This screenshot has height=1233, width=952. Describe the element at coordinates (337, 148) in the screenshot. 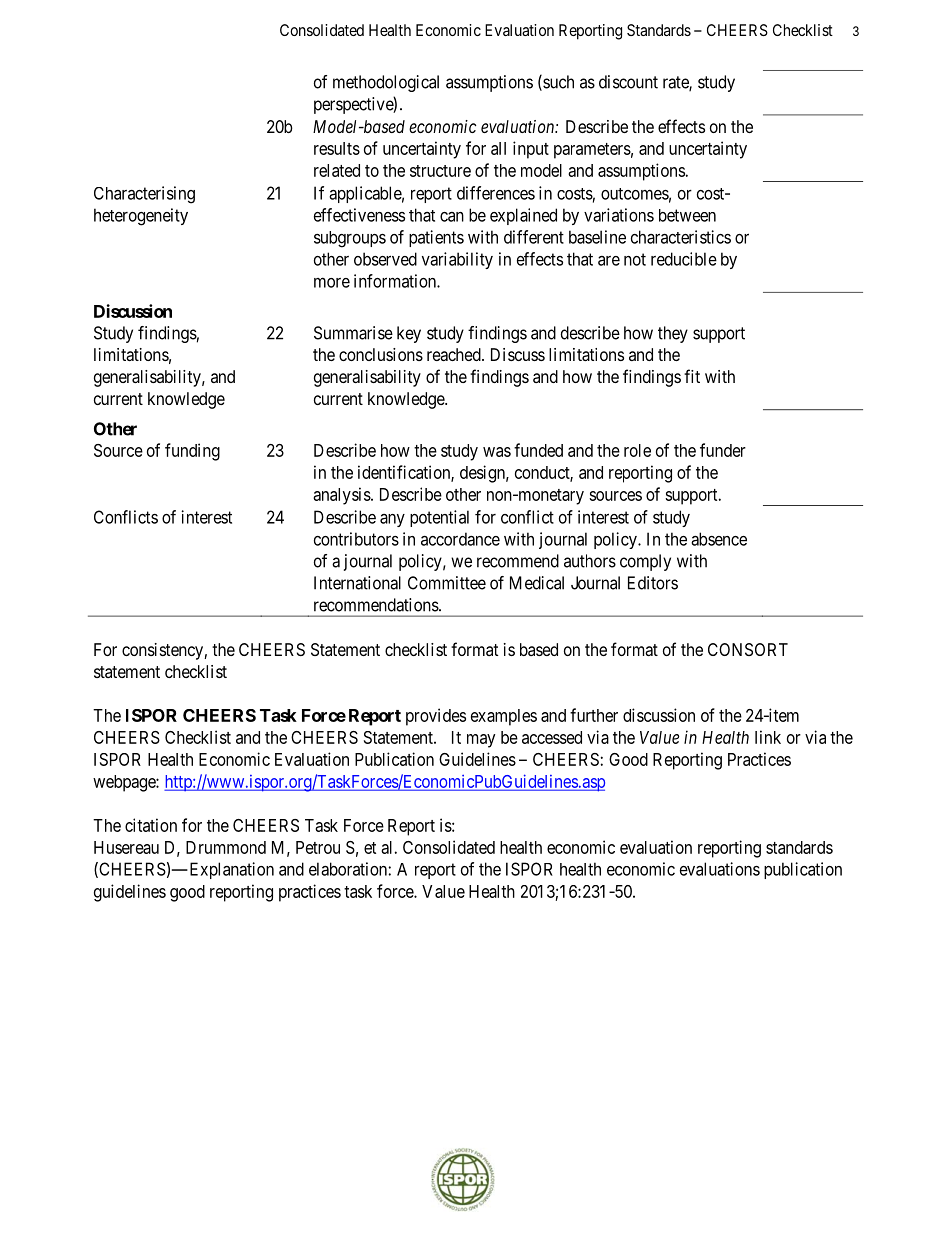

I see `results` at that location.
